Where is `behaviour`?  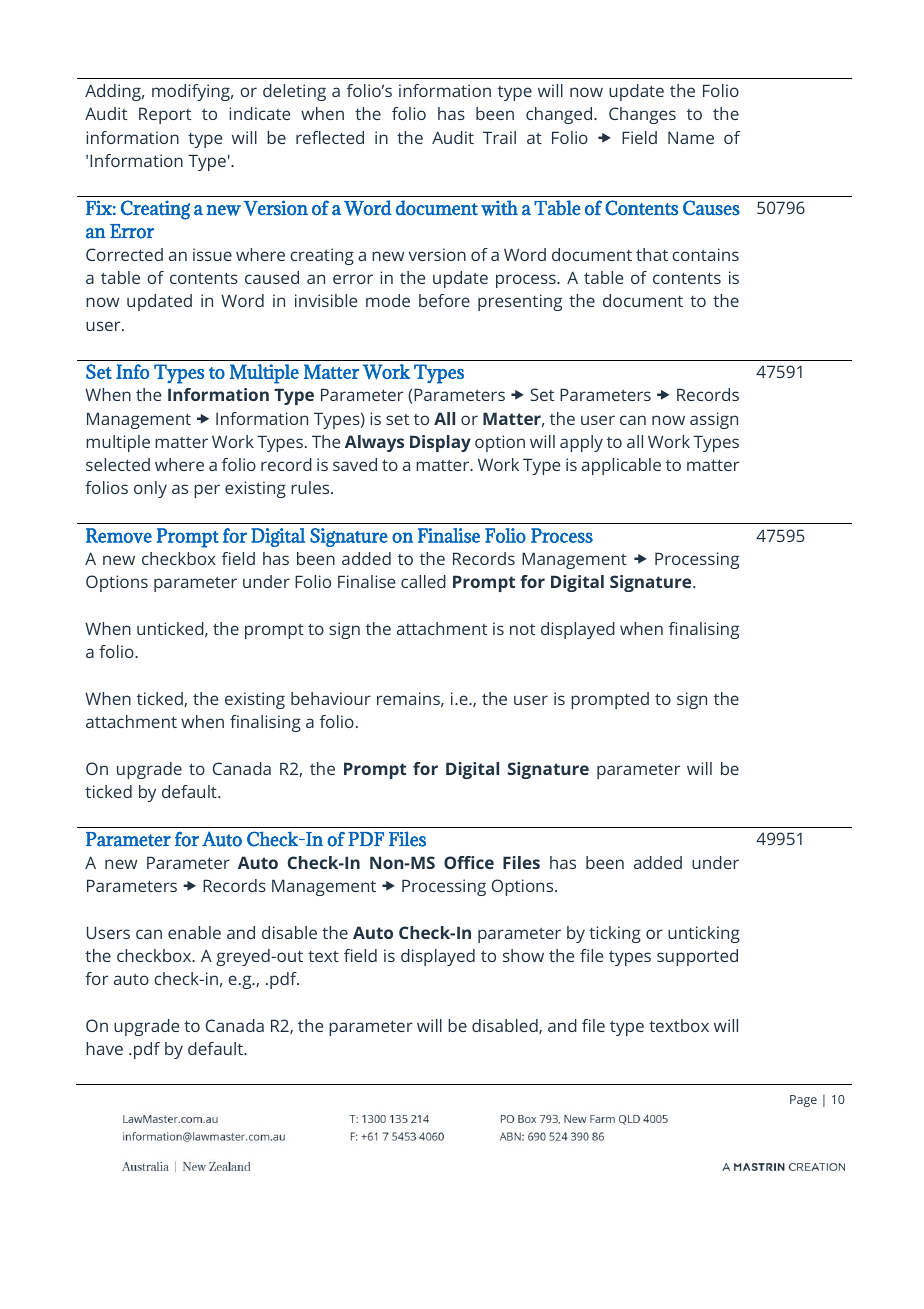 behaviour is located at coordinates (331, 698).
